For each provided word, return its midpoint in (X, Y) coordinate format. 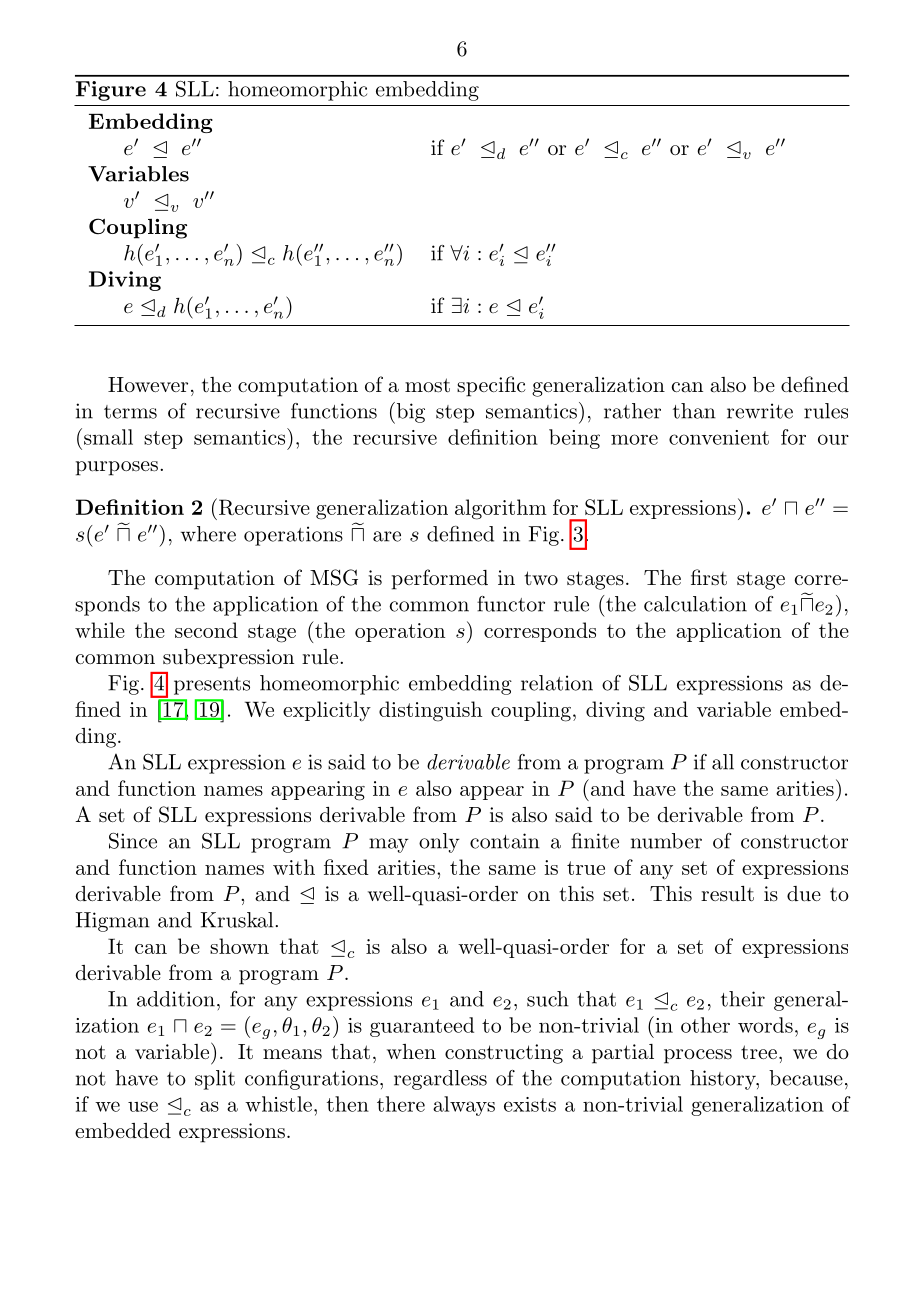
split (215, 1080)
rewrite (760, 411)
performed (440, 579)
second (206, 630)
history (724, 1080)
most (427, 385)
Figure (111, 91)
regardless (440, 1080)
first (709, 577)
